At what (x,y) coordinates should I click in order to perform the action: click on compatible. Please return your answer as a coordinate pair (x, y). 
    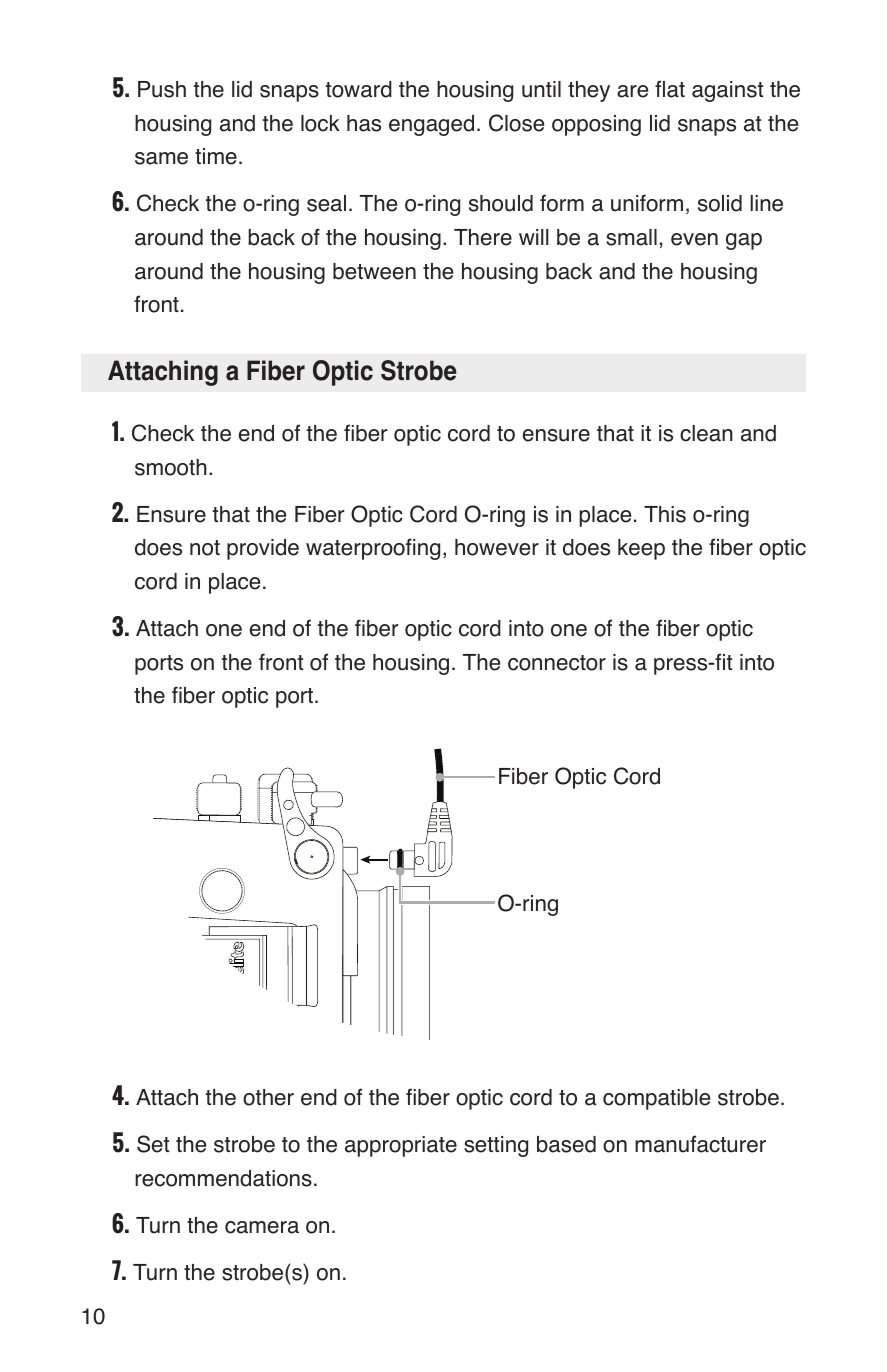
    Looking at the image, I should click on (656, 1099).
